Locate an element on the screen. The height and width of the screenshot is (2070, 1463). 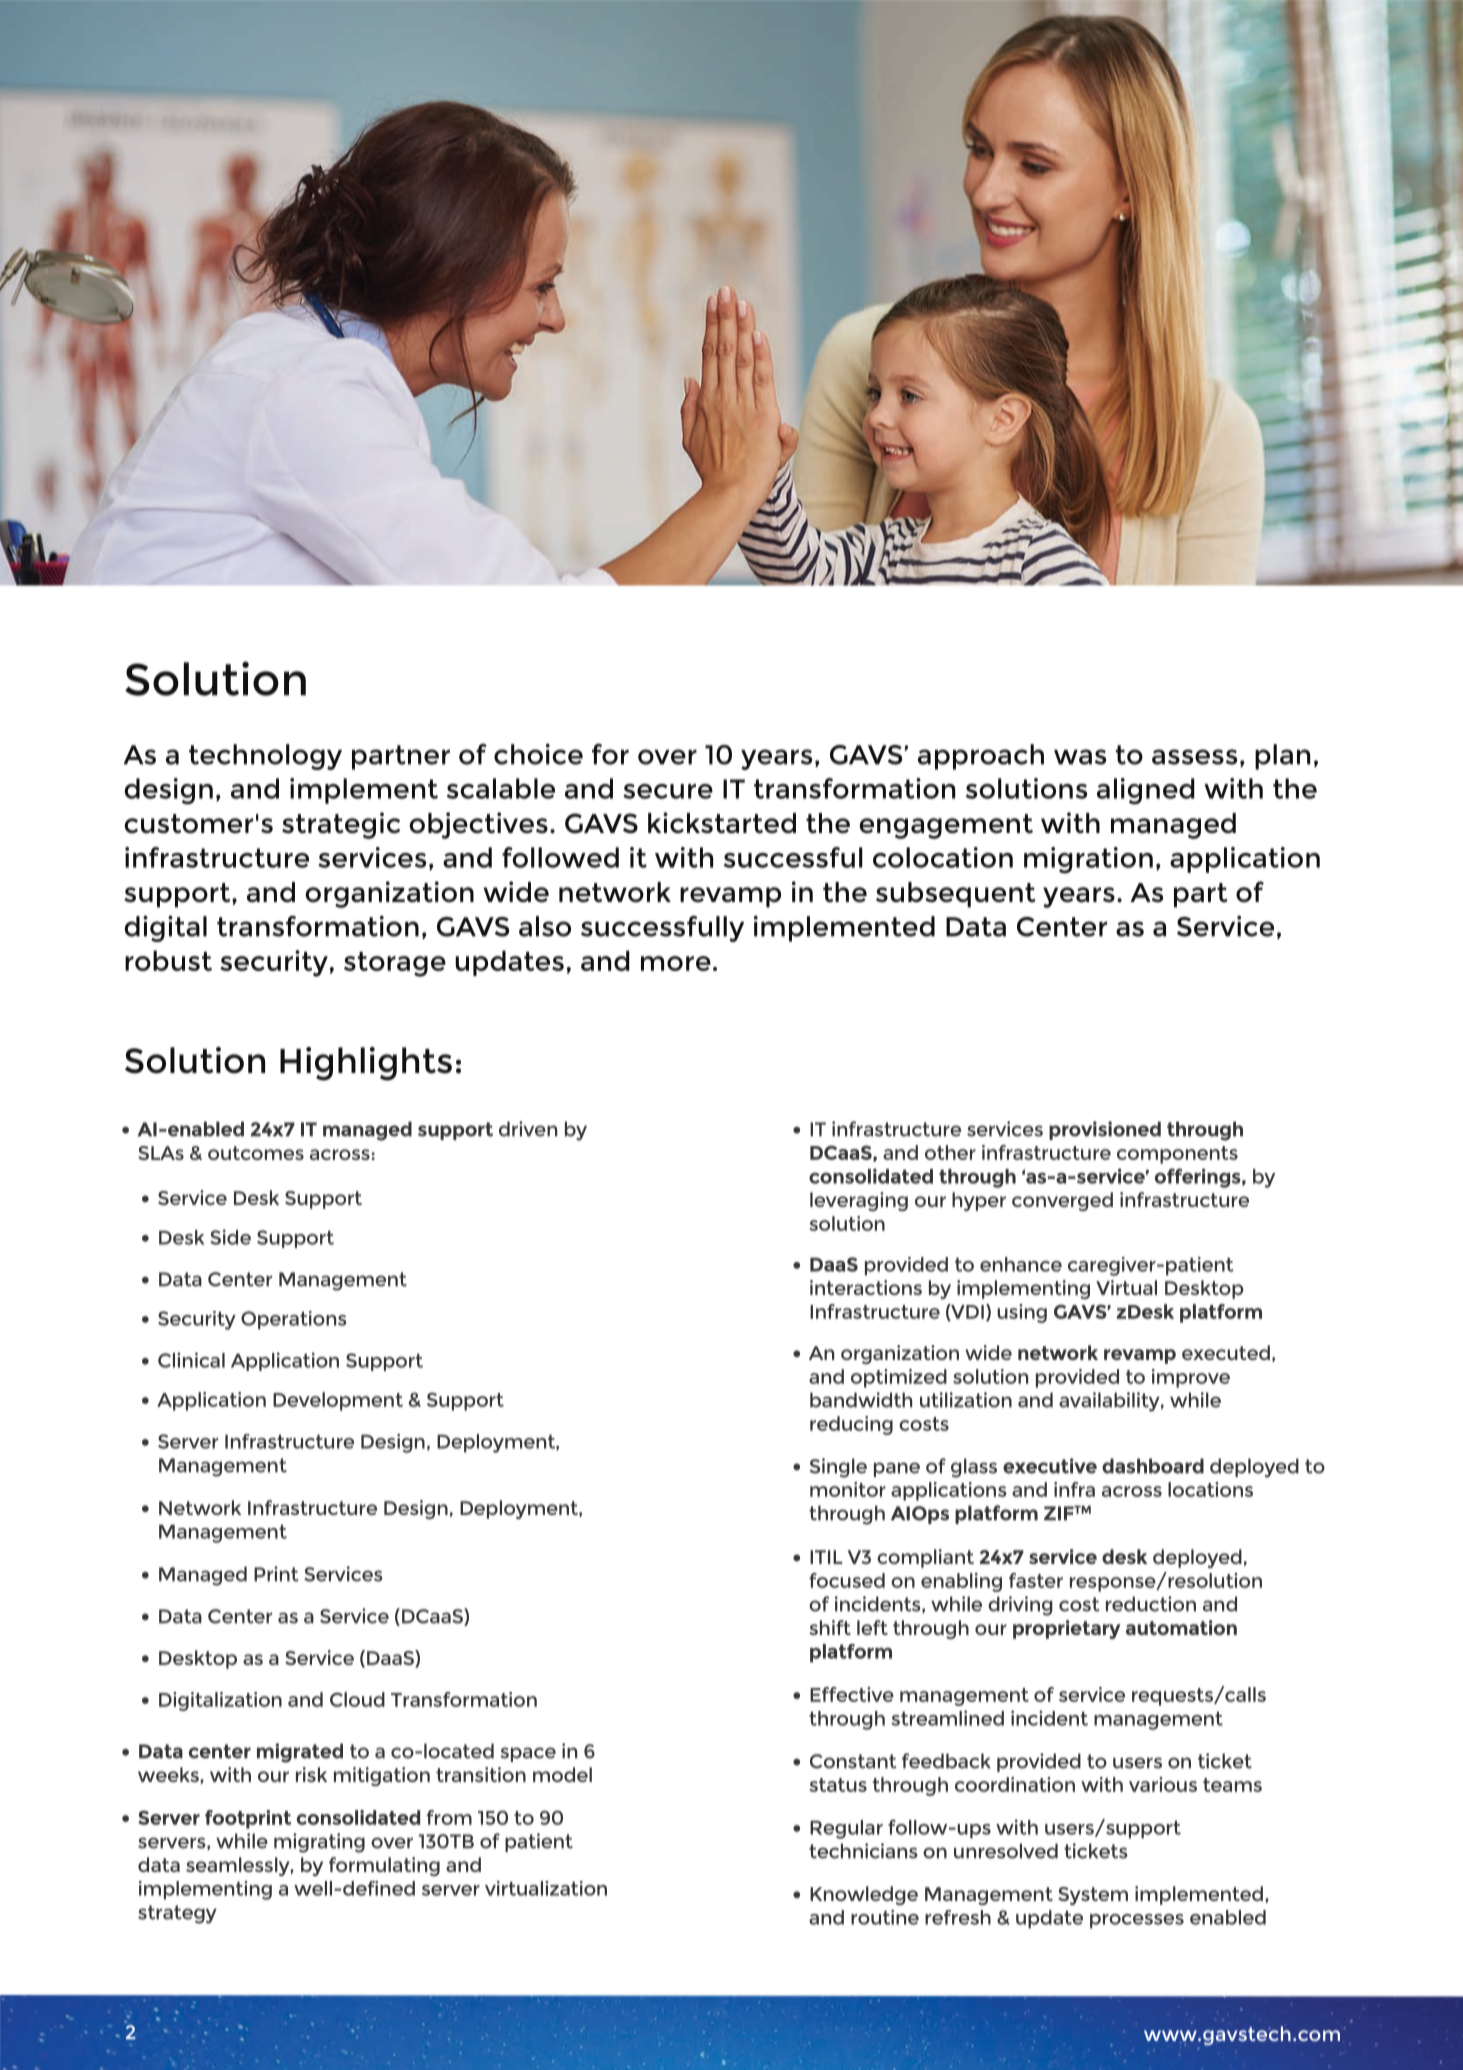
components is located at coordinates (1177, 1155).
